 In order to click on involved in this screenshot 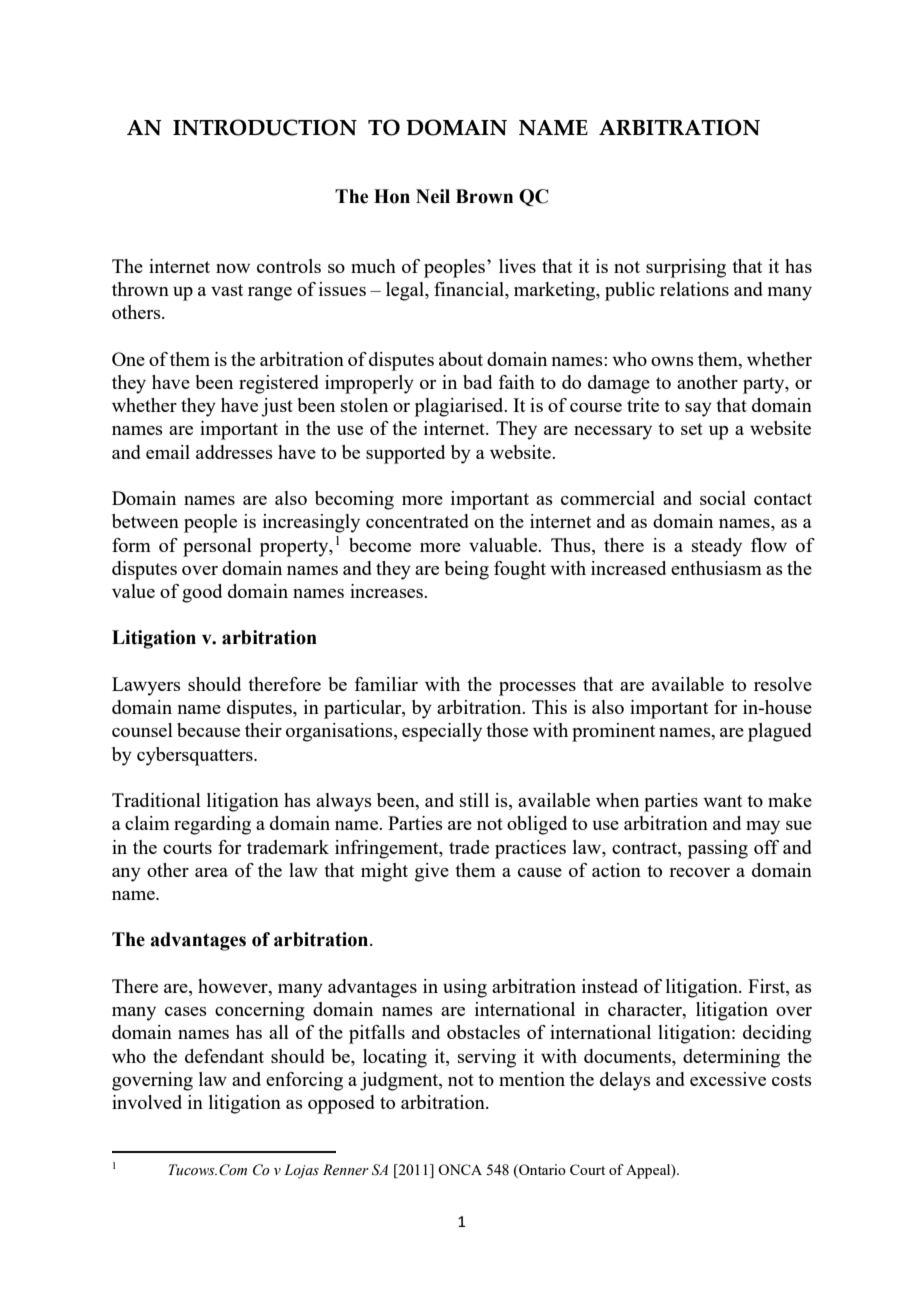, I will do `click(147, 1102)`.
